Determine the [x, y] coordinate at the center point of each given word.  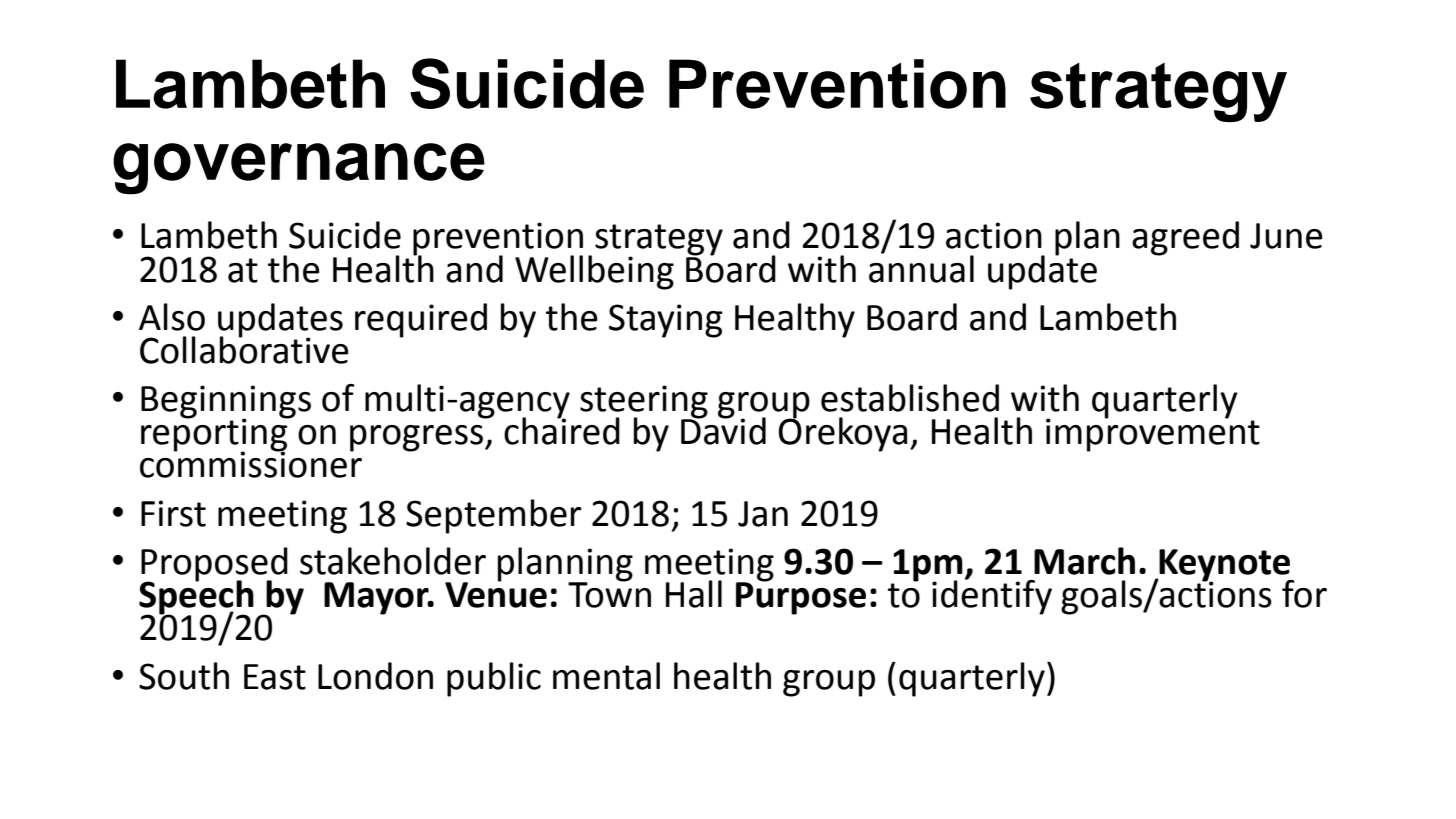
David [723, 430]
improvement [1153, 434]
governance [299, 169]
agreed [1185, 238]
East [275, 677]
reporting [215, 435]
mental [606, 676]
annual [921, 267]
